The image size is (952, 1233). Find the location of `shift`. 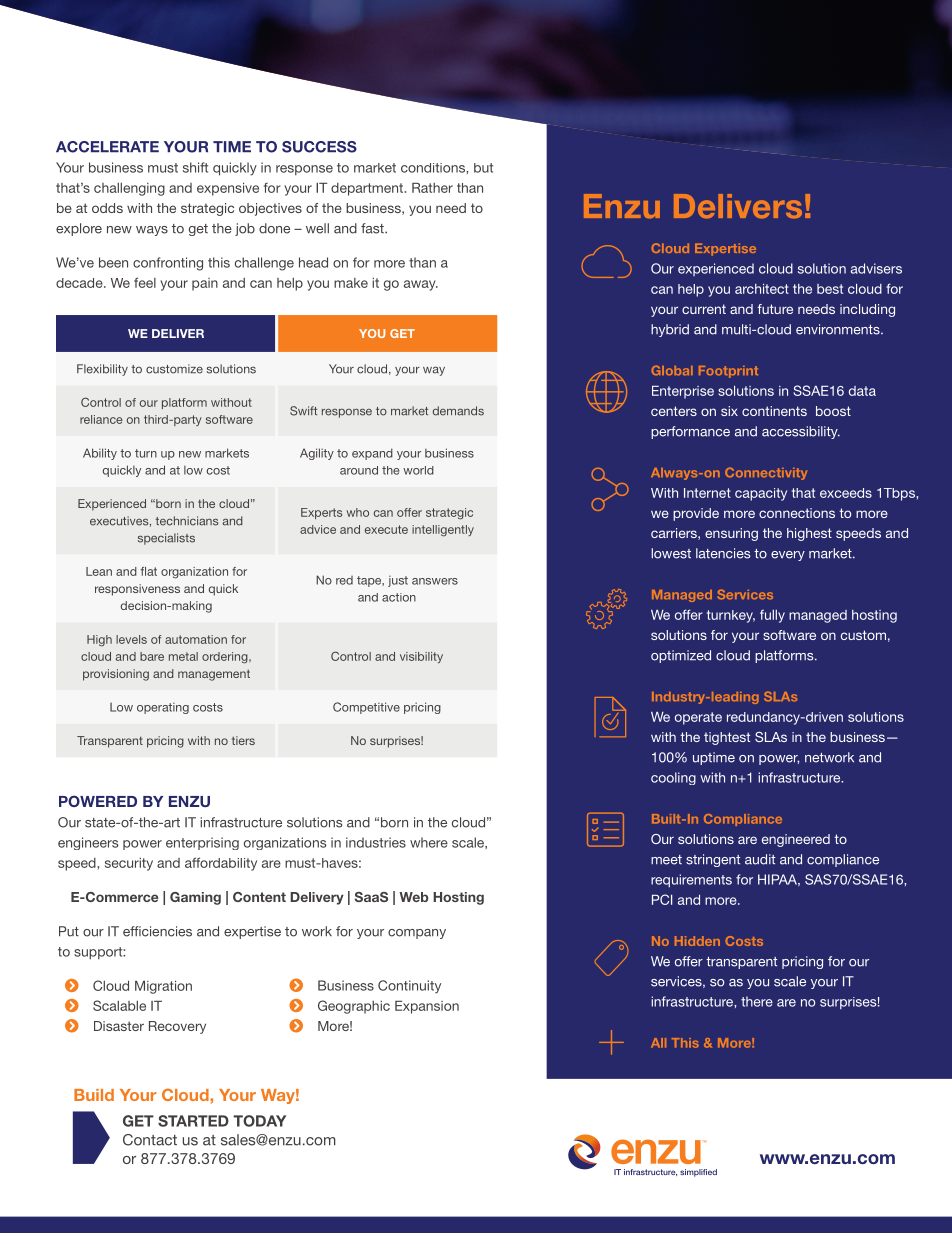

shift is located at coordinates (195, 167).
